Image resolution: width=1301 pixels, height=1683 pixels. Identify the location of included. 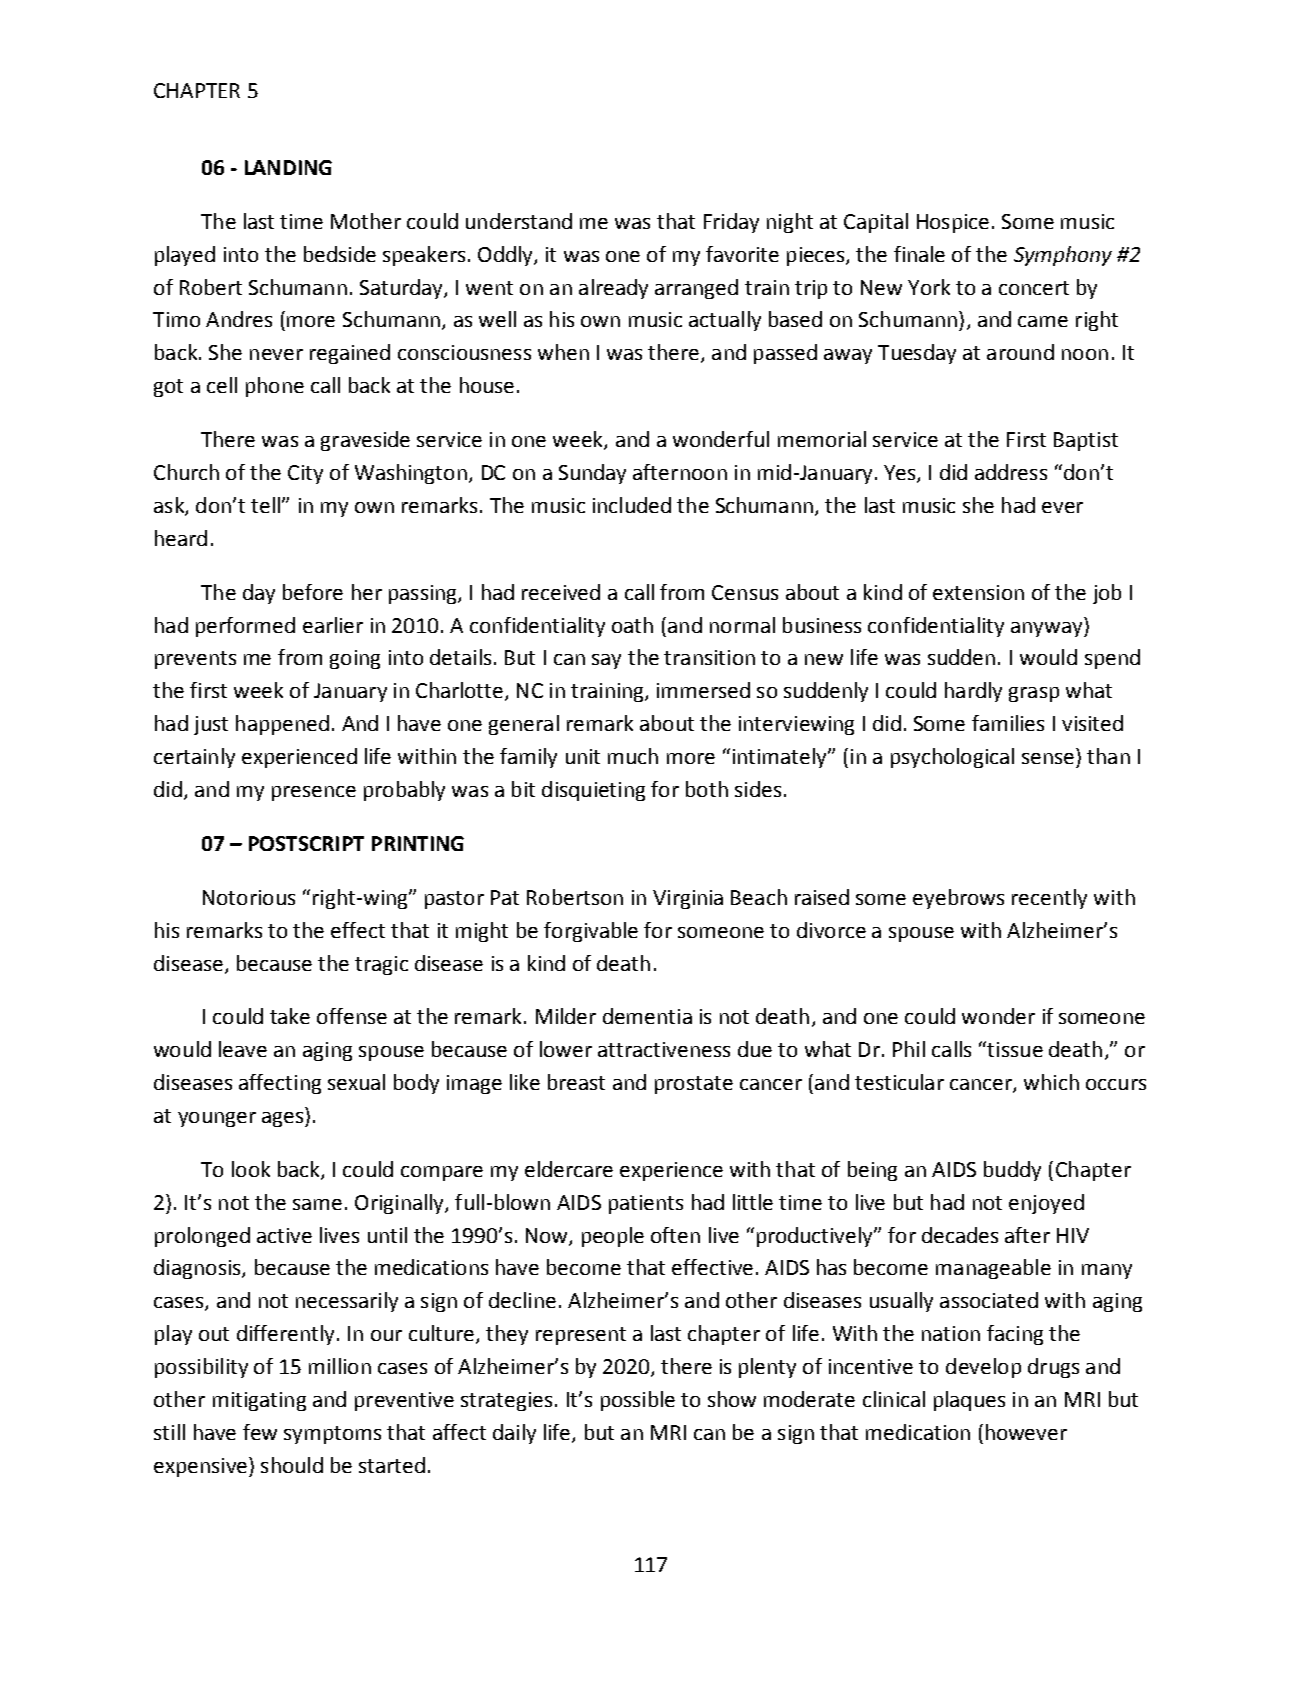
(632, 505).
